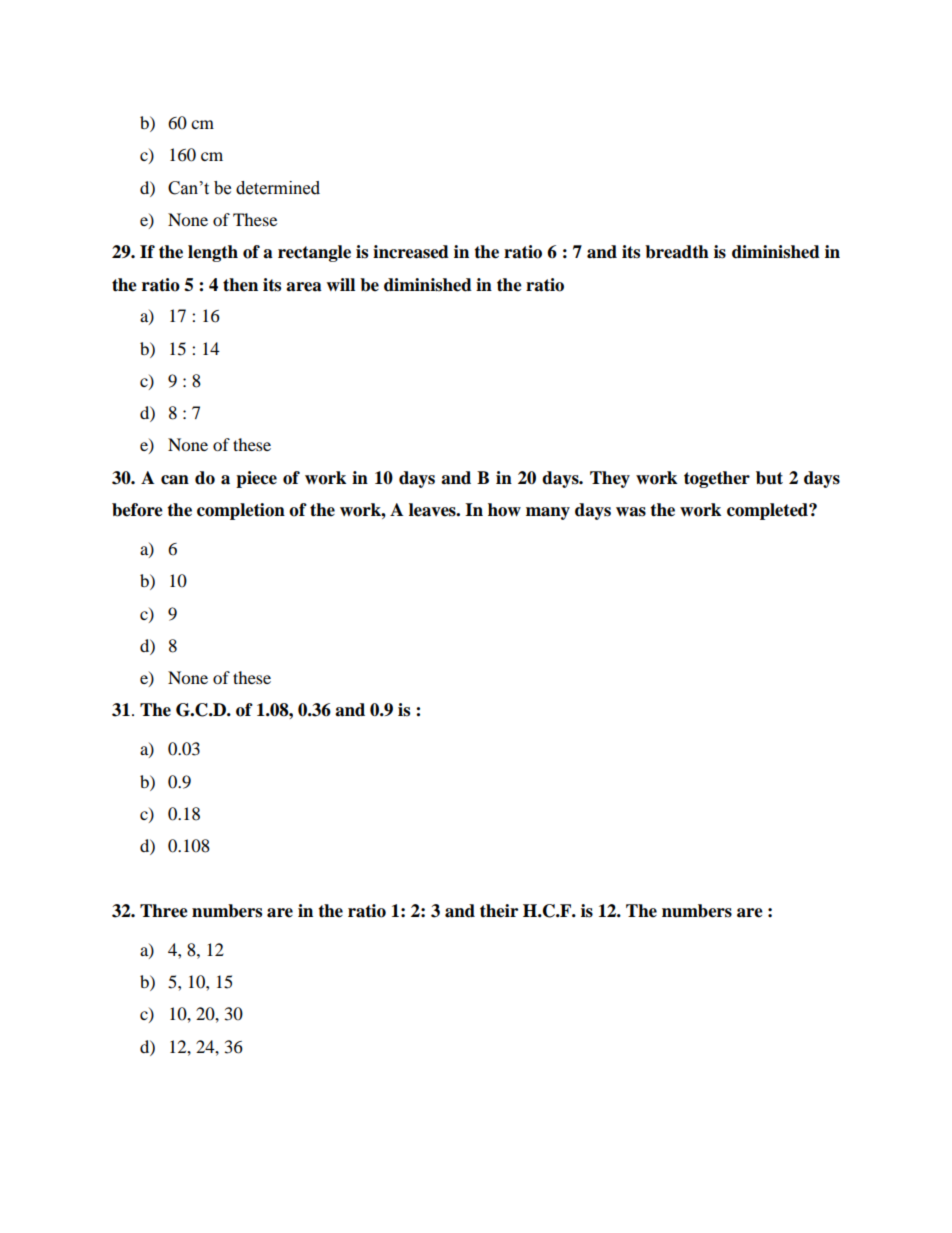 This screenshot has height=1233, width=952. What do you see at coordinates (164, 911) in the screenshot?
I see `Three` at bounding box center [164, 911].
